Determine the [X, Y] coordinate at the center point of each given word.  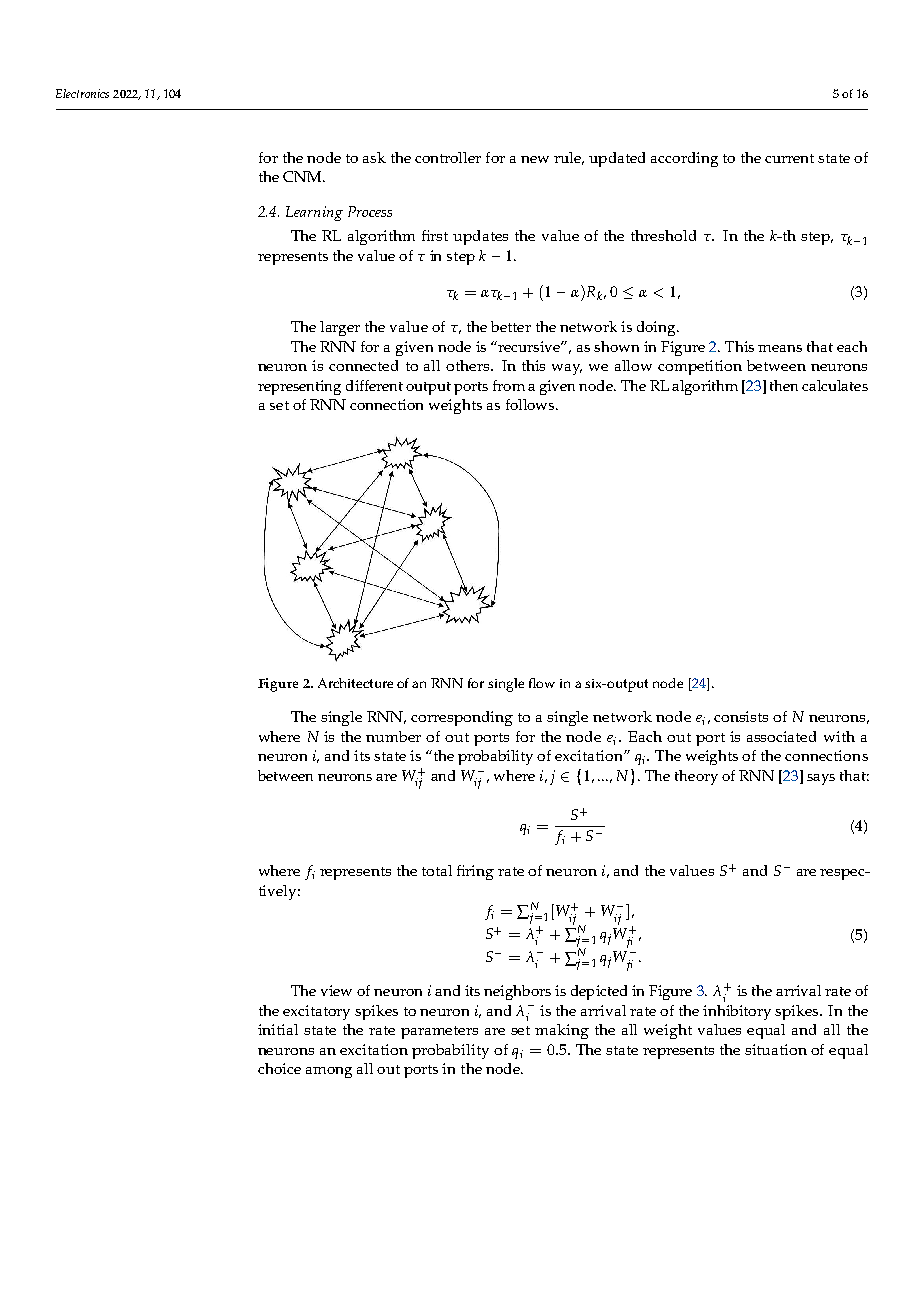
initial [278, 1029]
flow [542, 683]
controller [448, 157]
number [393, 736]
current [789, 158]
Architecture [355, 683]
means [780, 348]
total [437, 870]
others [469, 365]
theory [696, 777]
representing [299, 387]
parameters [439, 1032]
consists [741, 716]
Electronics [82, 93]
